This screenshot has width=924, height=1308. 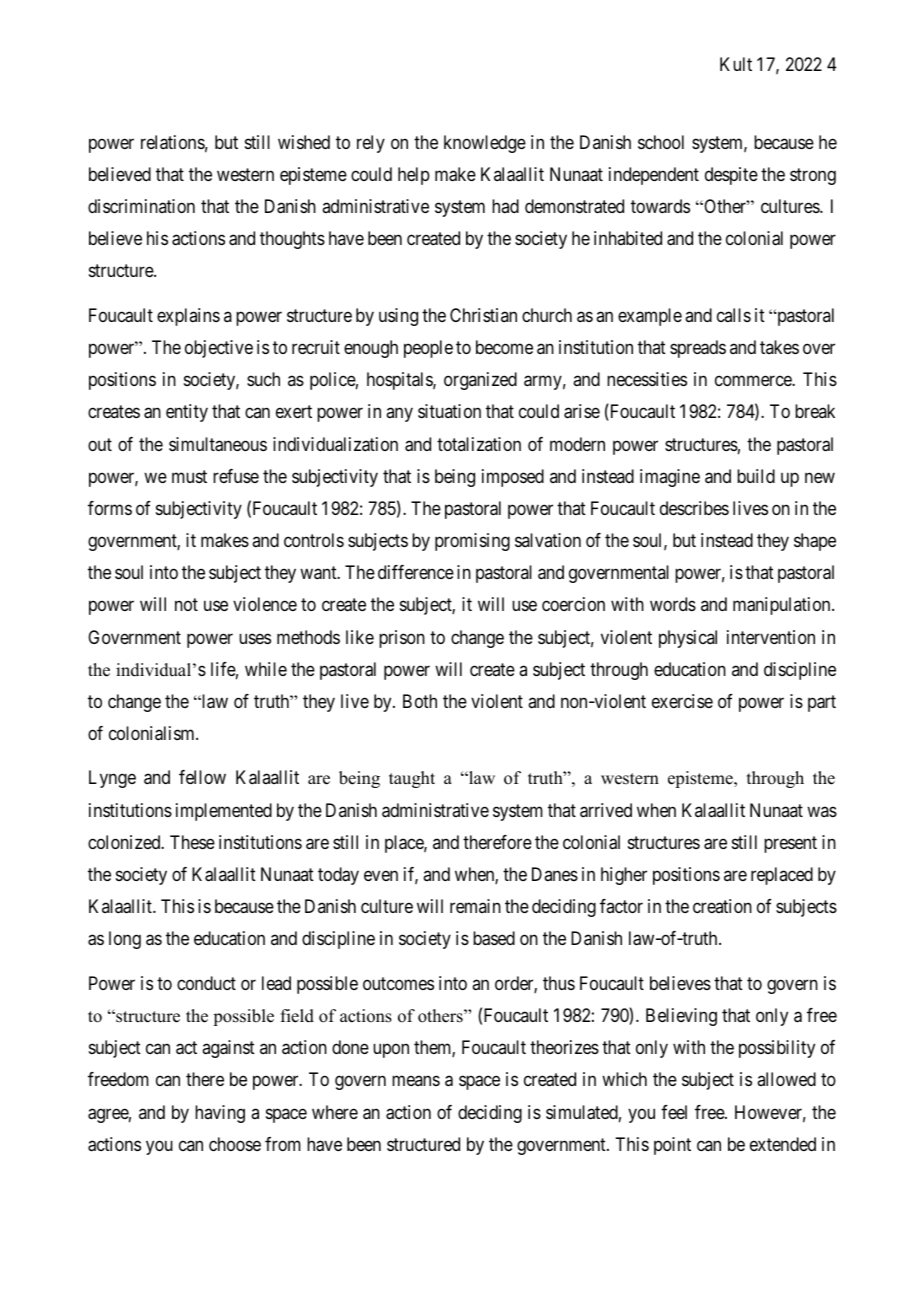 What do you see at coordinates (402, 639) in the screenshot?
I see `prison` at bounding box center [402, 639].
